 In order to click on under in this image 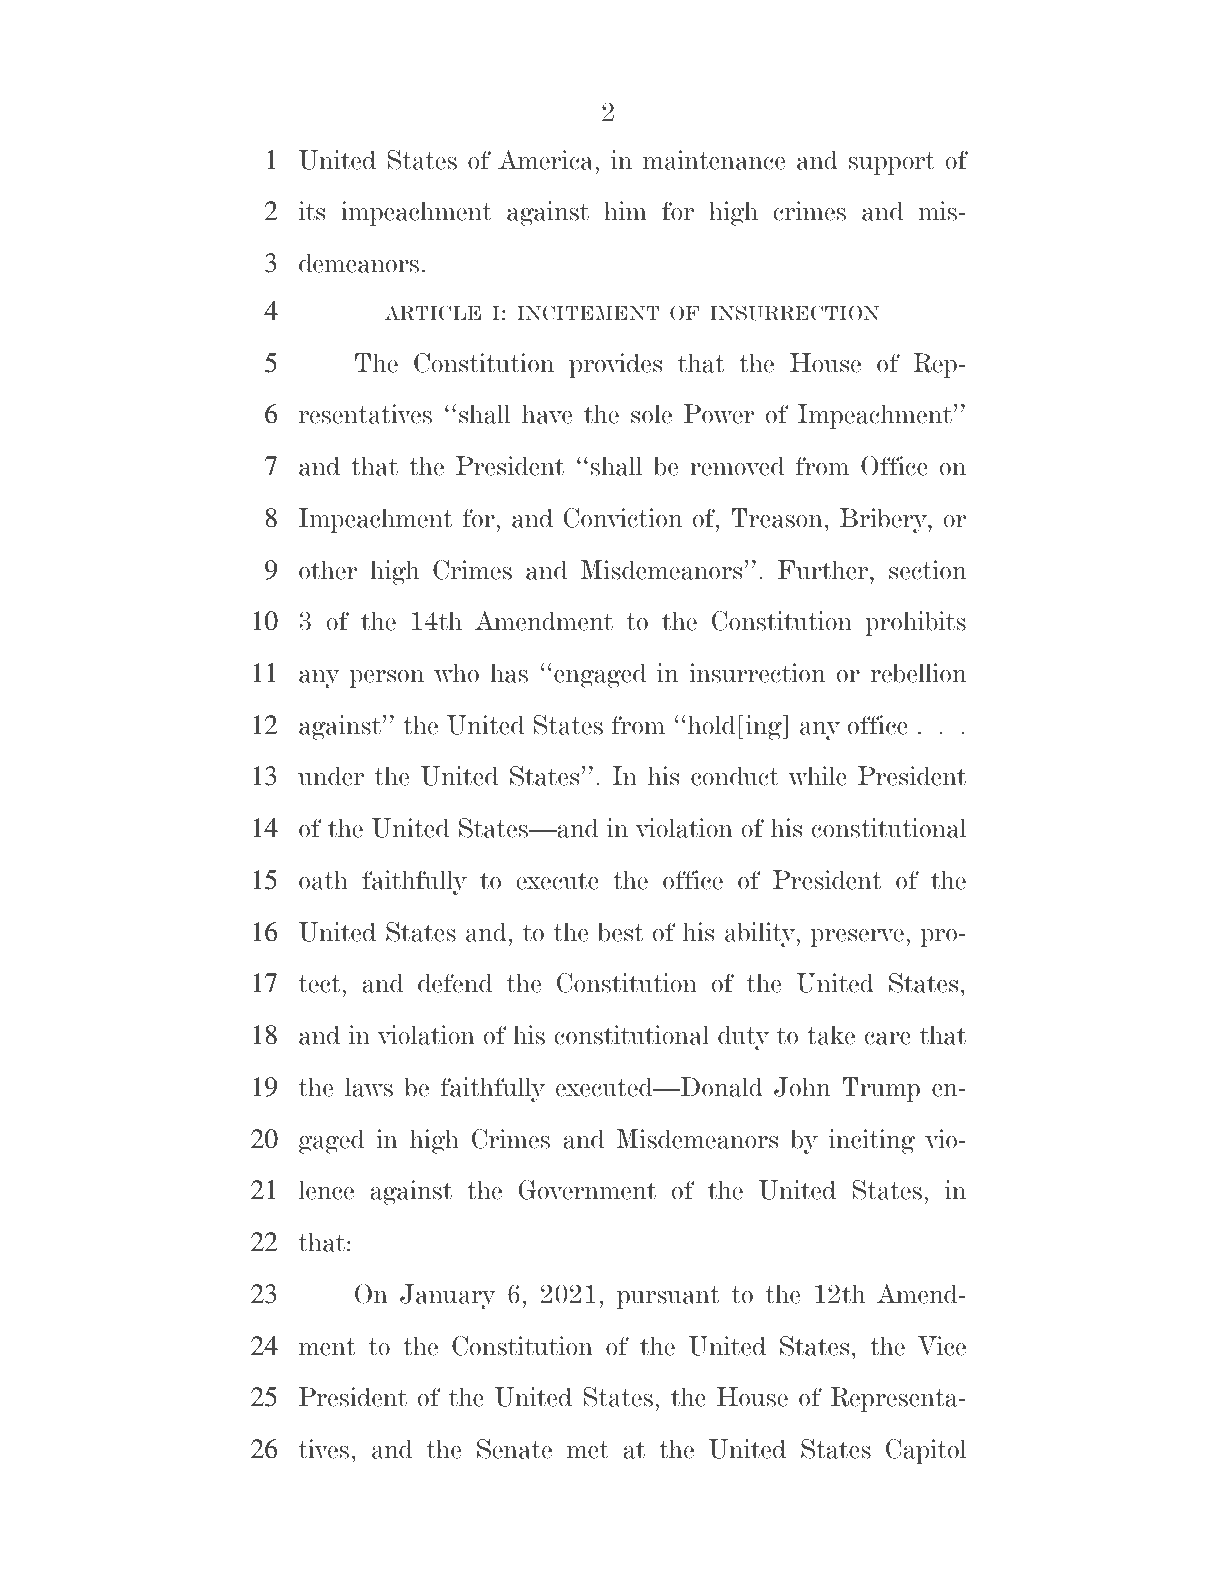, I will do `click(331, 776)`.
